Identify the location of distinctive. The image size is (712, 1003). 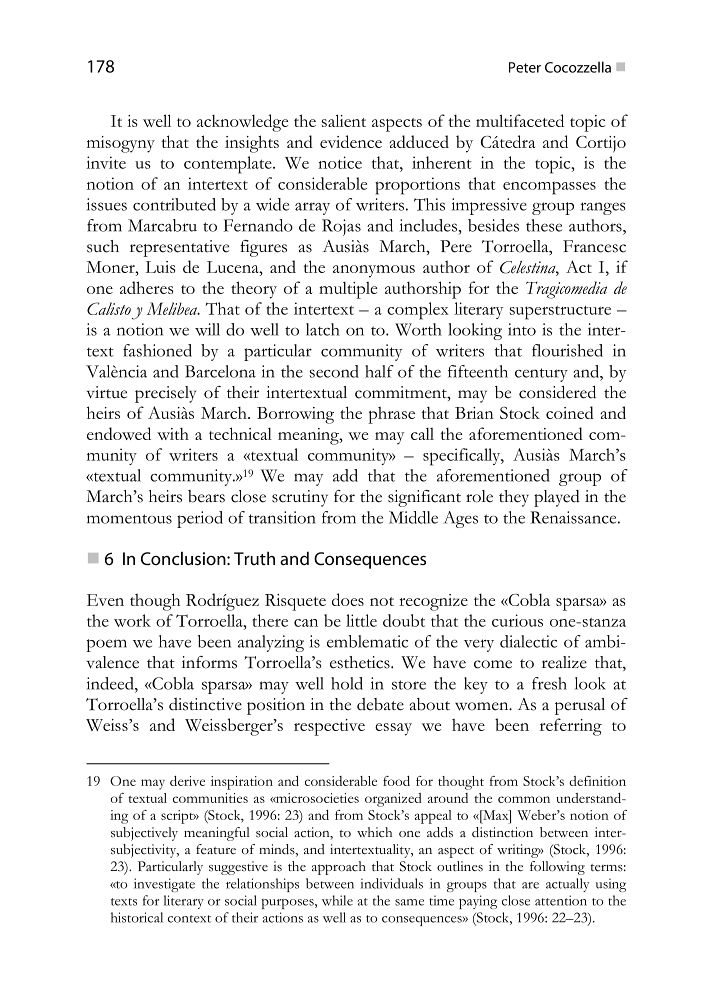
(205, 704).
